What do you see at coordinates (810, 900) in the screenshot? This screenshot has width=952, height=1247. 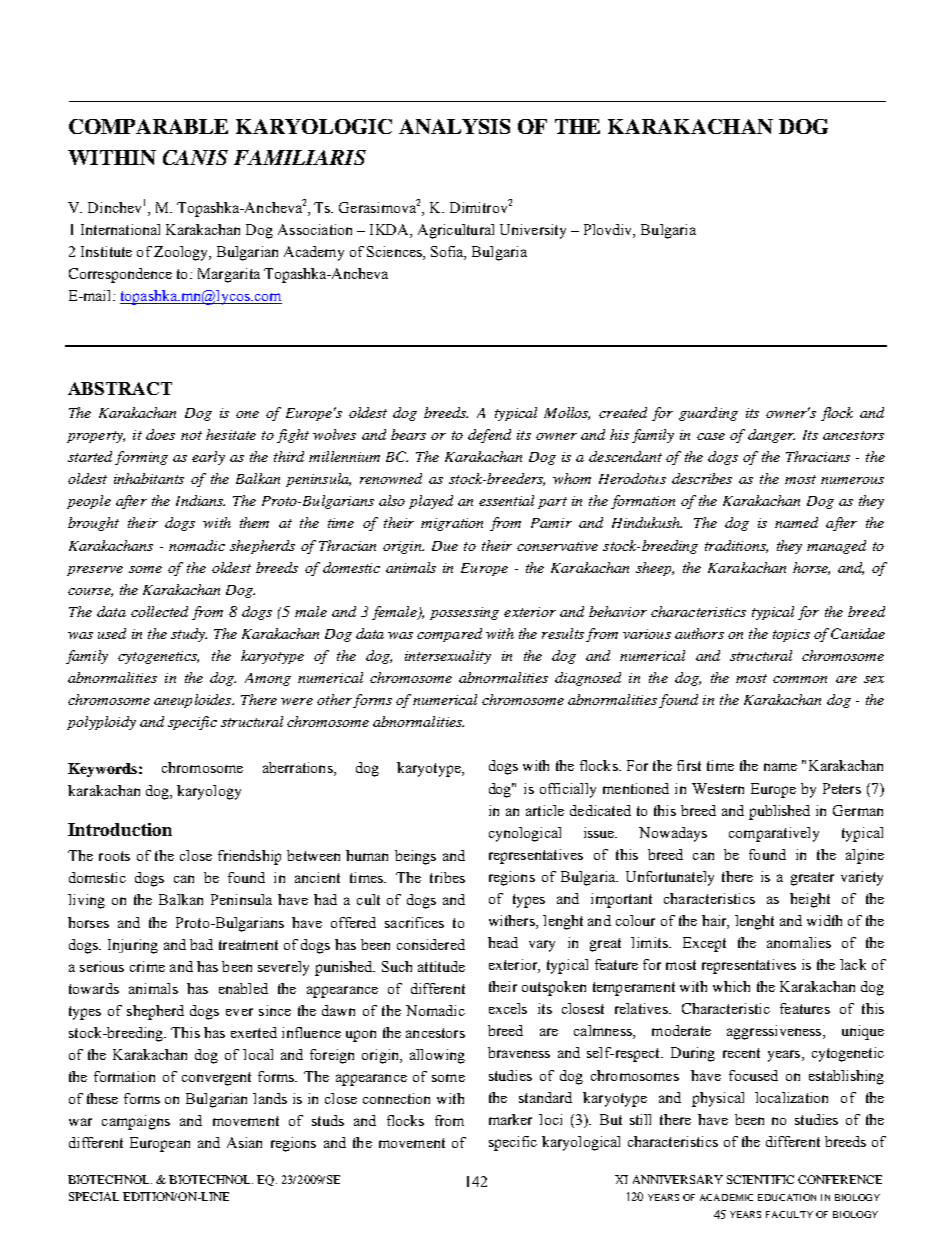 I see `height` at bounding box center [810, 900].
